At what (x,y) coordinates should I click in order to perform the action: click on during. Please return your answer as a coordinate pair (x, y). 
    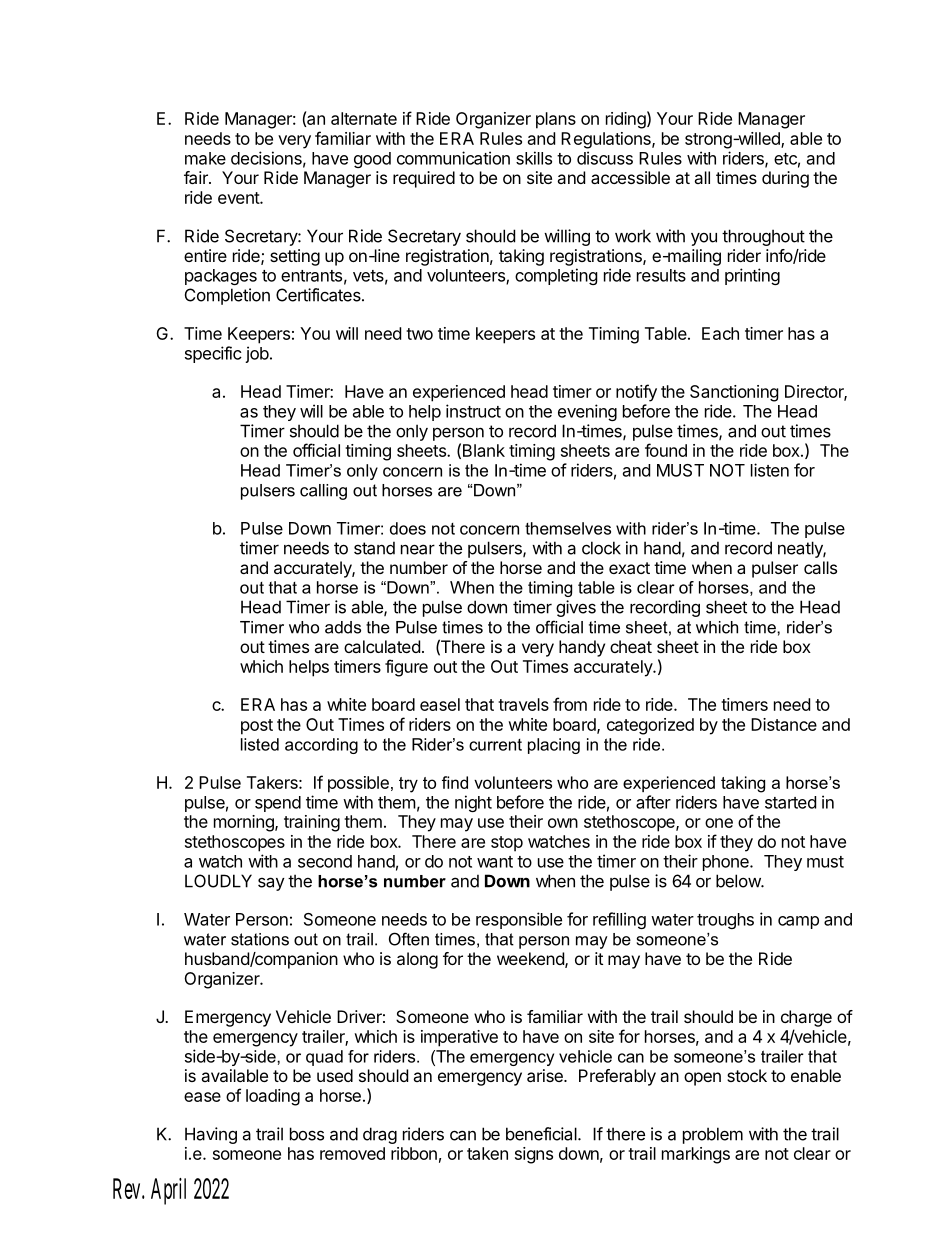
    Looking at the image, I should click on (785, 179).
